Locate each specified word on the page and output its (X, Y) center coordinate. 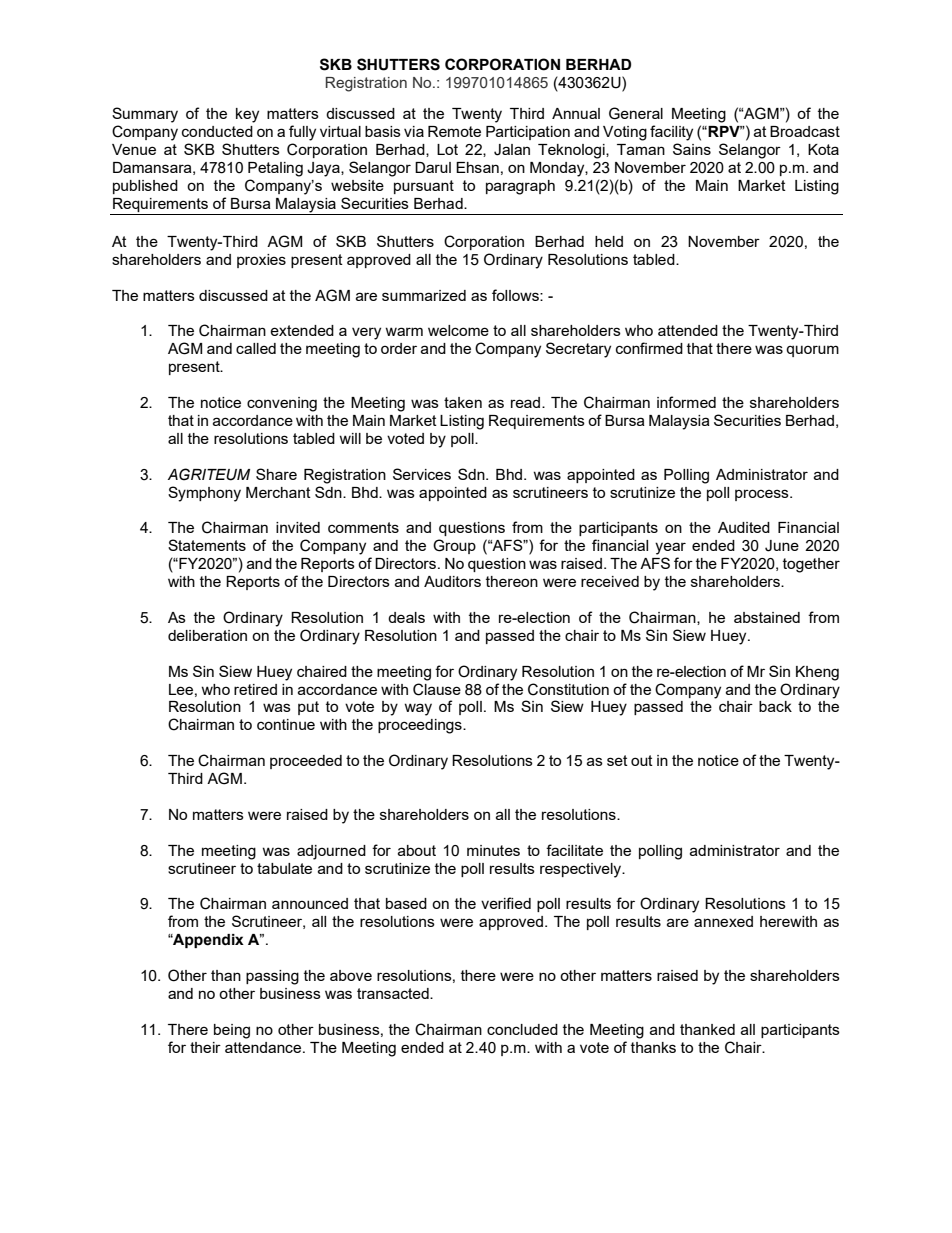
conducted (217, 131)
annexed (723, 921)
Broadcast (805, 131)
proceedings (421, 726)
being (232, 1031)
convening (282, 404)
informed (686, 402)
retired (255, 689)
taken (463, 402)
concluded (522, 1029)
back (775, 706)
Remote (454, 131)
